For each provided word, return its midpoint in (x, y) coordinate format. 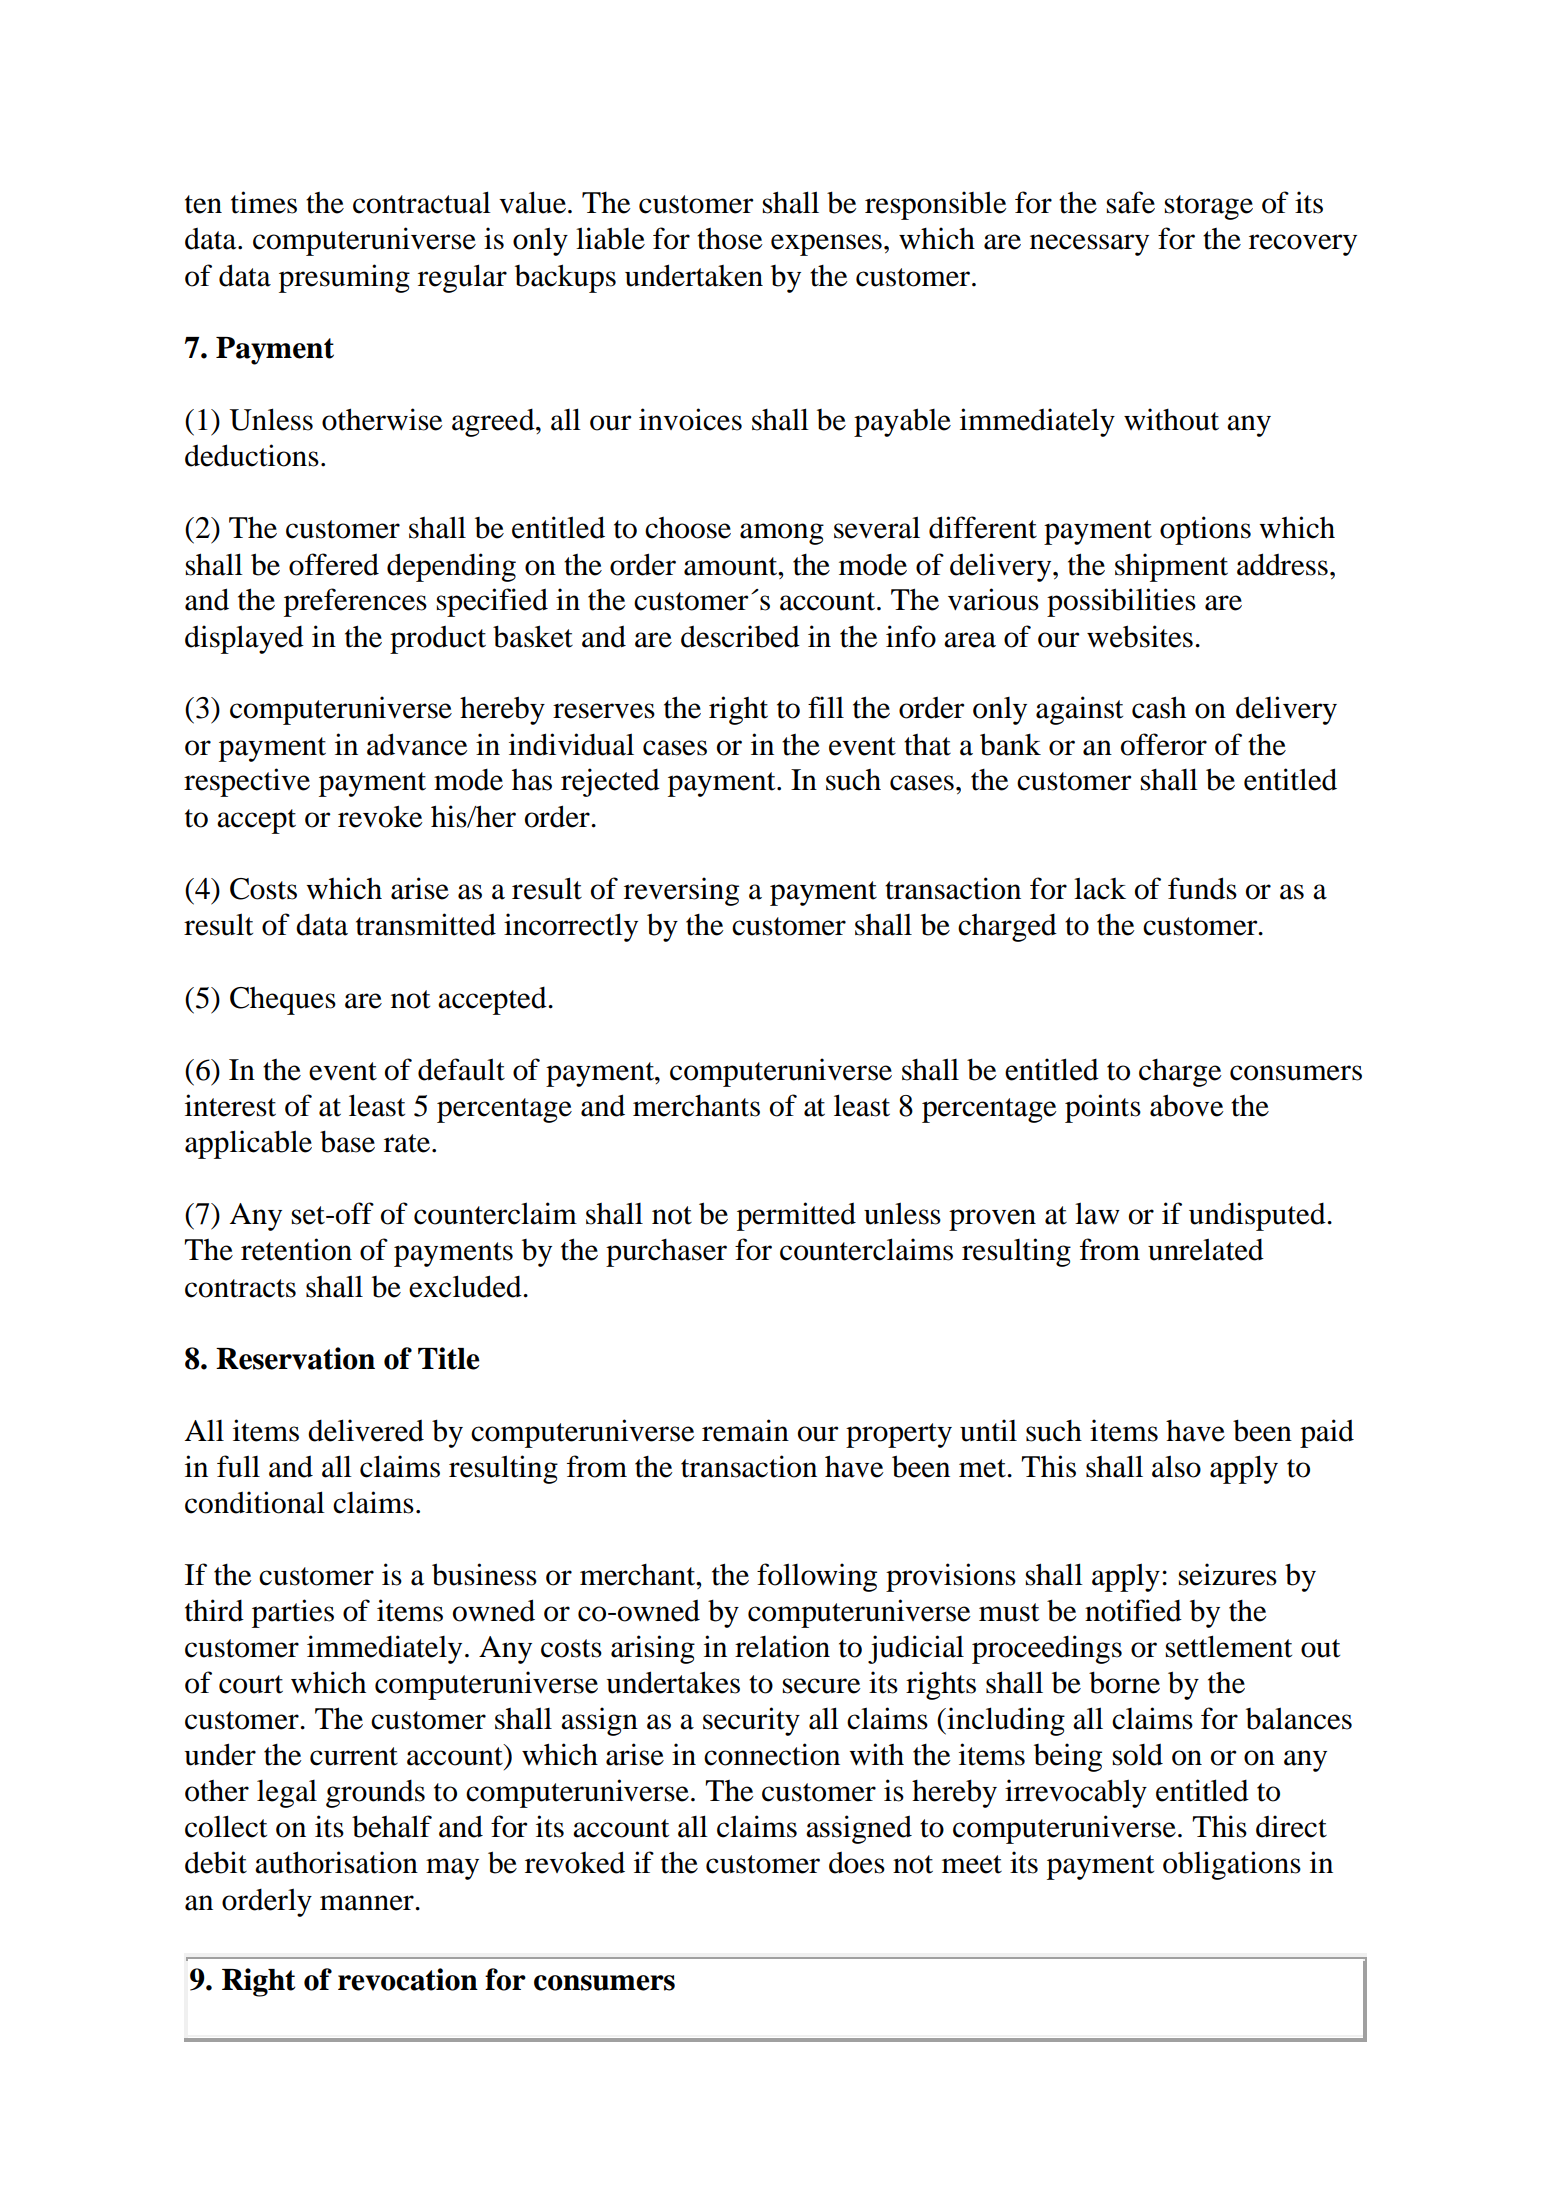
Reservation (295, 1358)
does (857, 1863)
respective (247, 782)
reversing (681, 891)
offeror (1164, 744)
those (730, 239)
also (1176, 1466)
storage (1209, 207)
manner (368, 1903)
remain (745, 1430)
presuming (344, 278)
